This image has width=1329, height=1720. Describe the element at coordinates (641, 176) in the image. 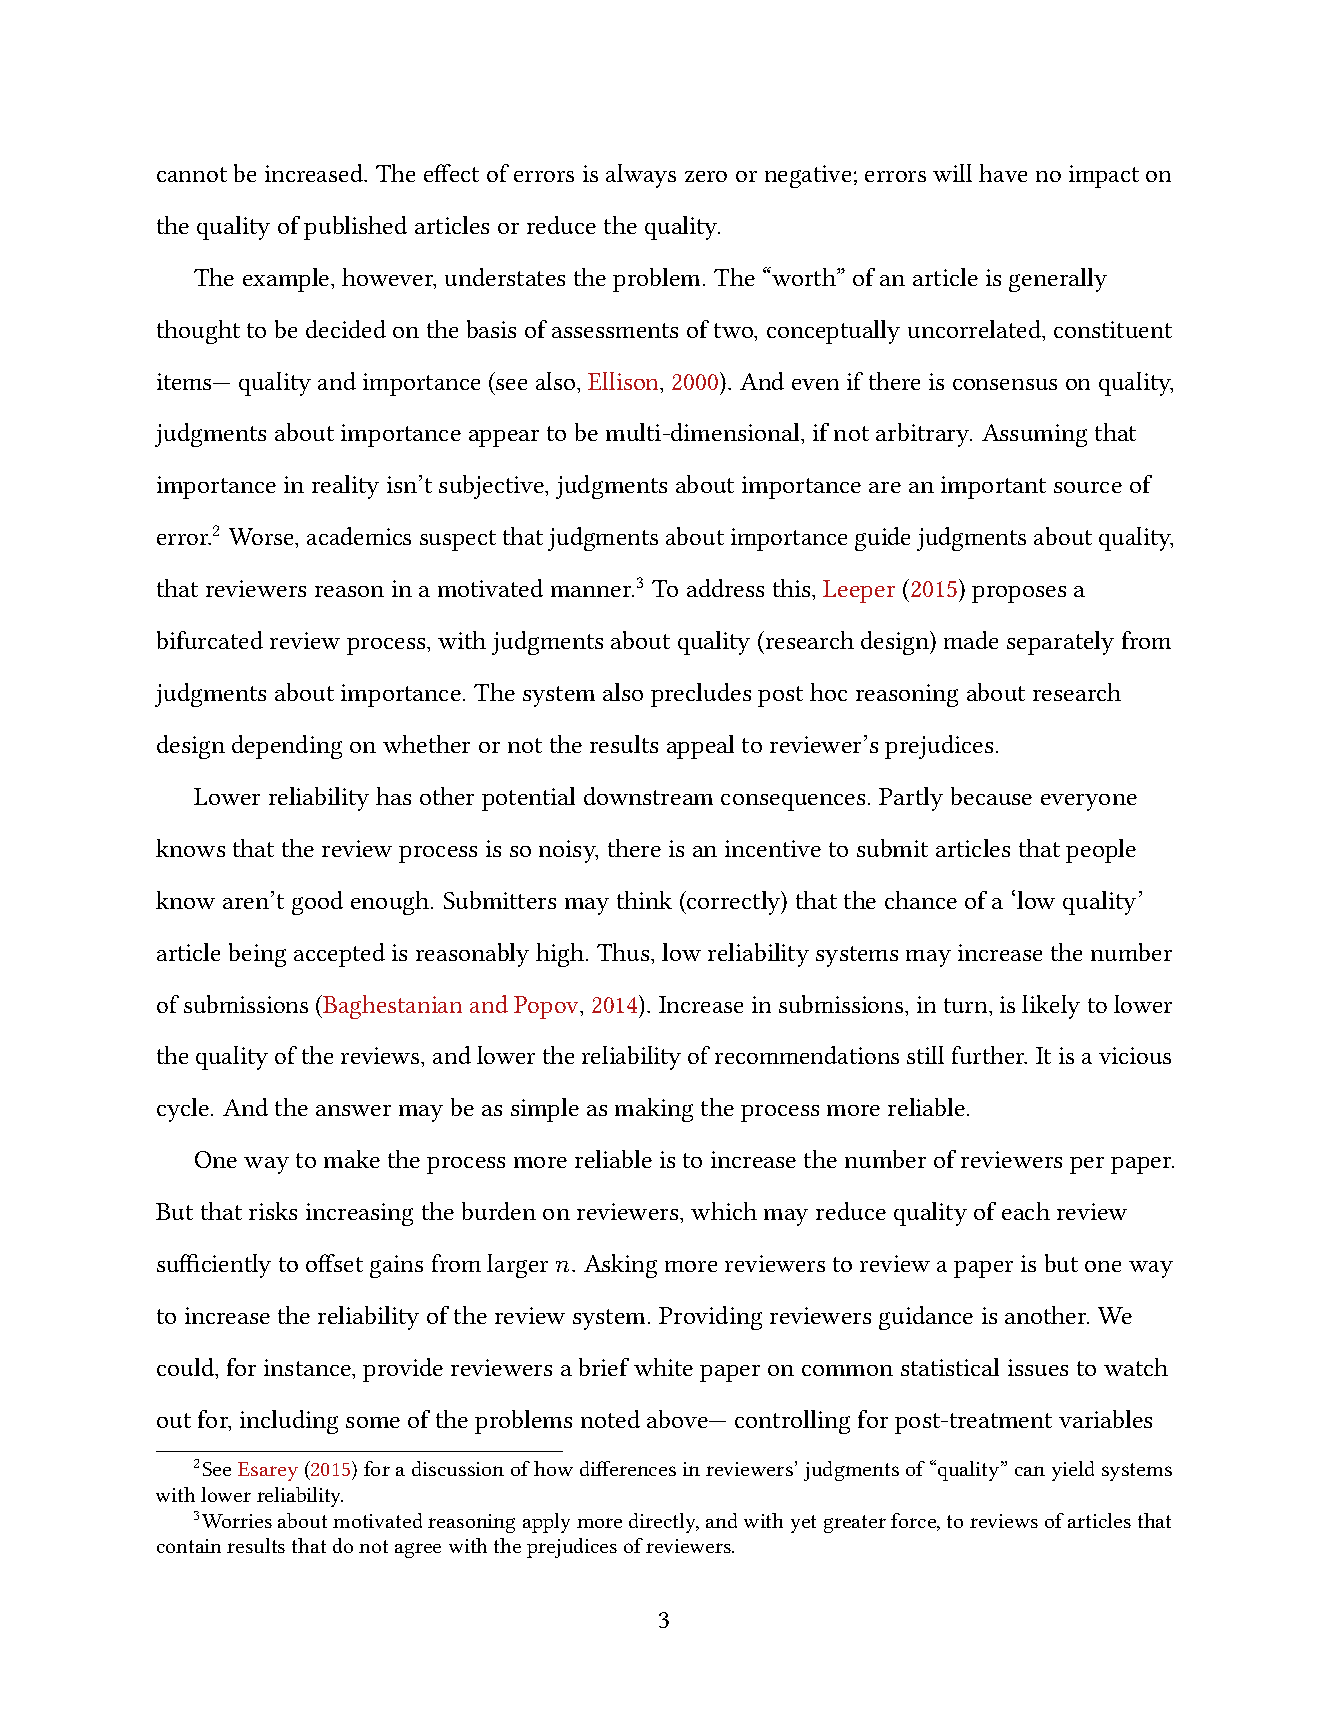

I see `always` at that location.
